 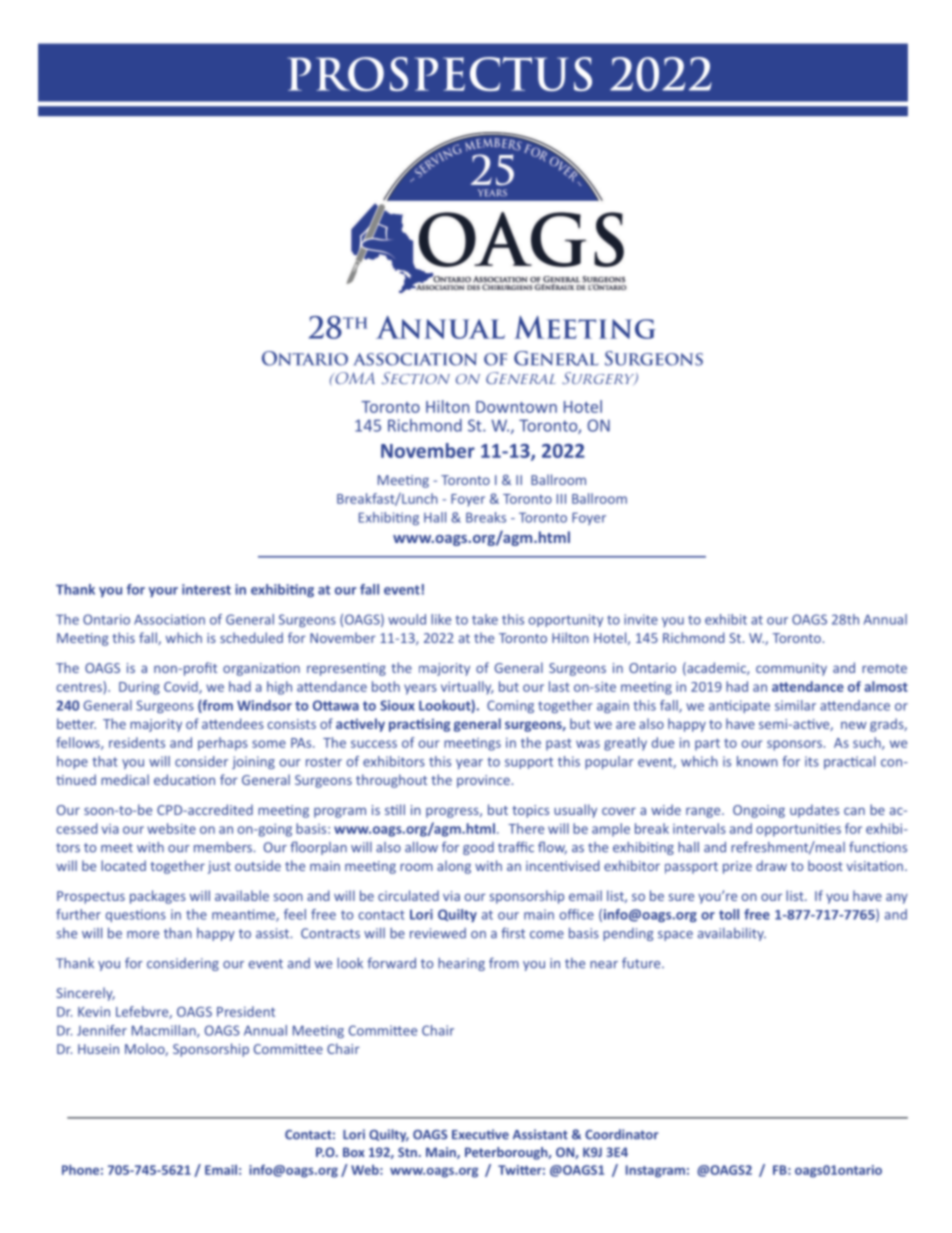 What do you see at coordinates (655, 1171) in the document?
I see `Instagram` at bounding box center [655, 1171].
